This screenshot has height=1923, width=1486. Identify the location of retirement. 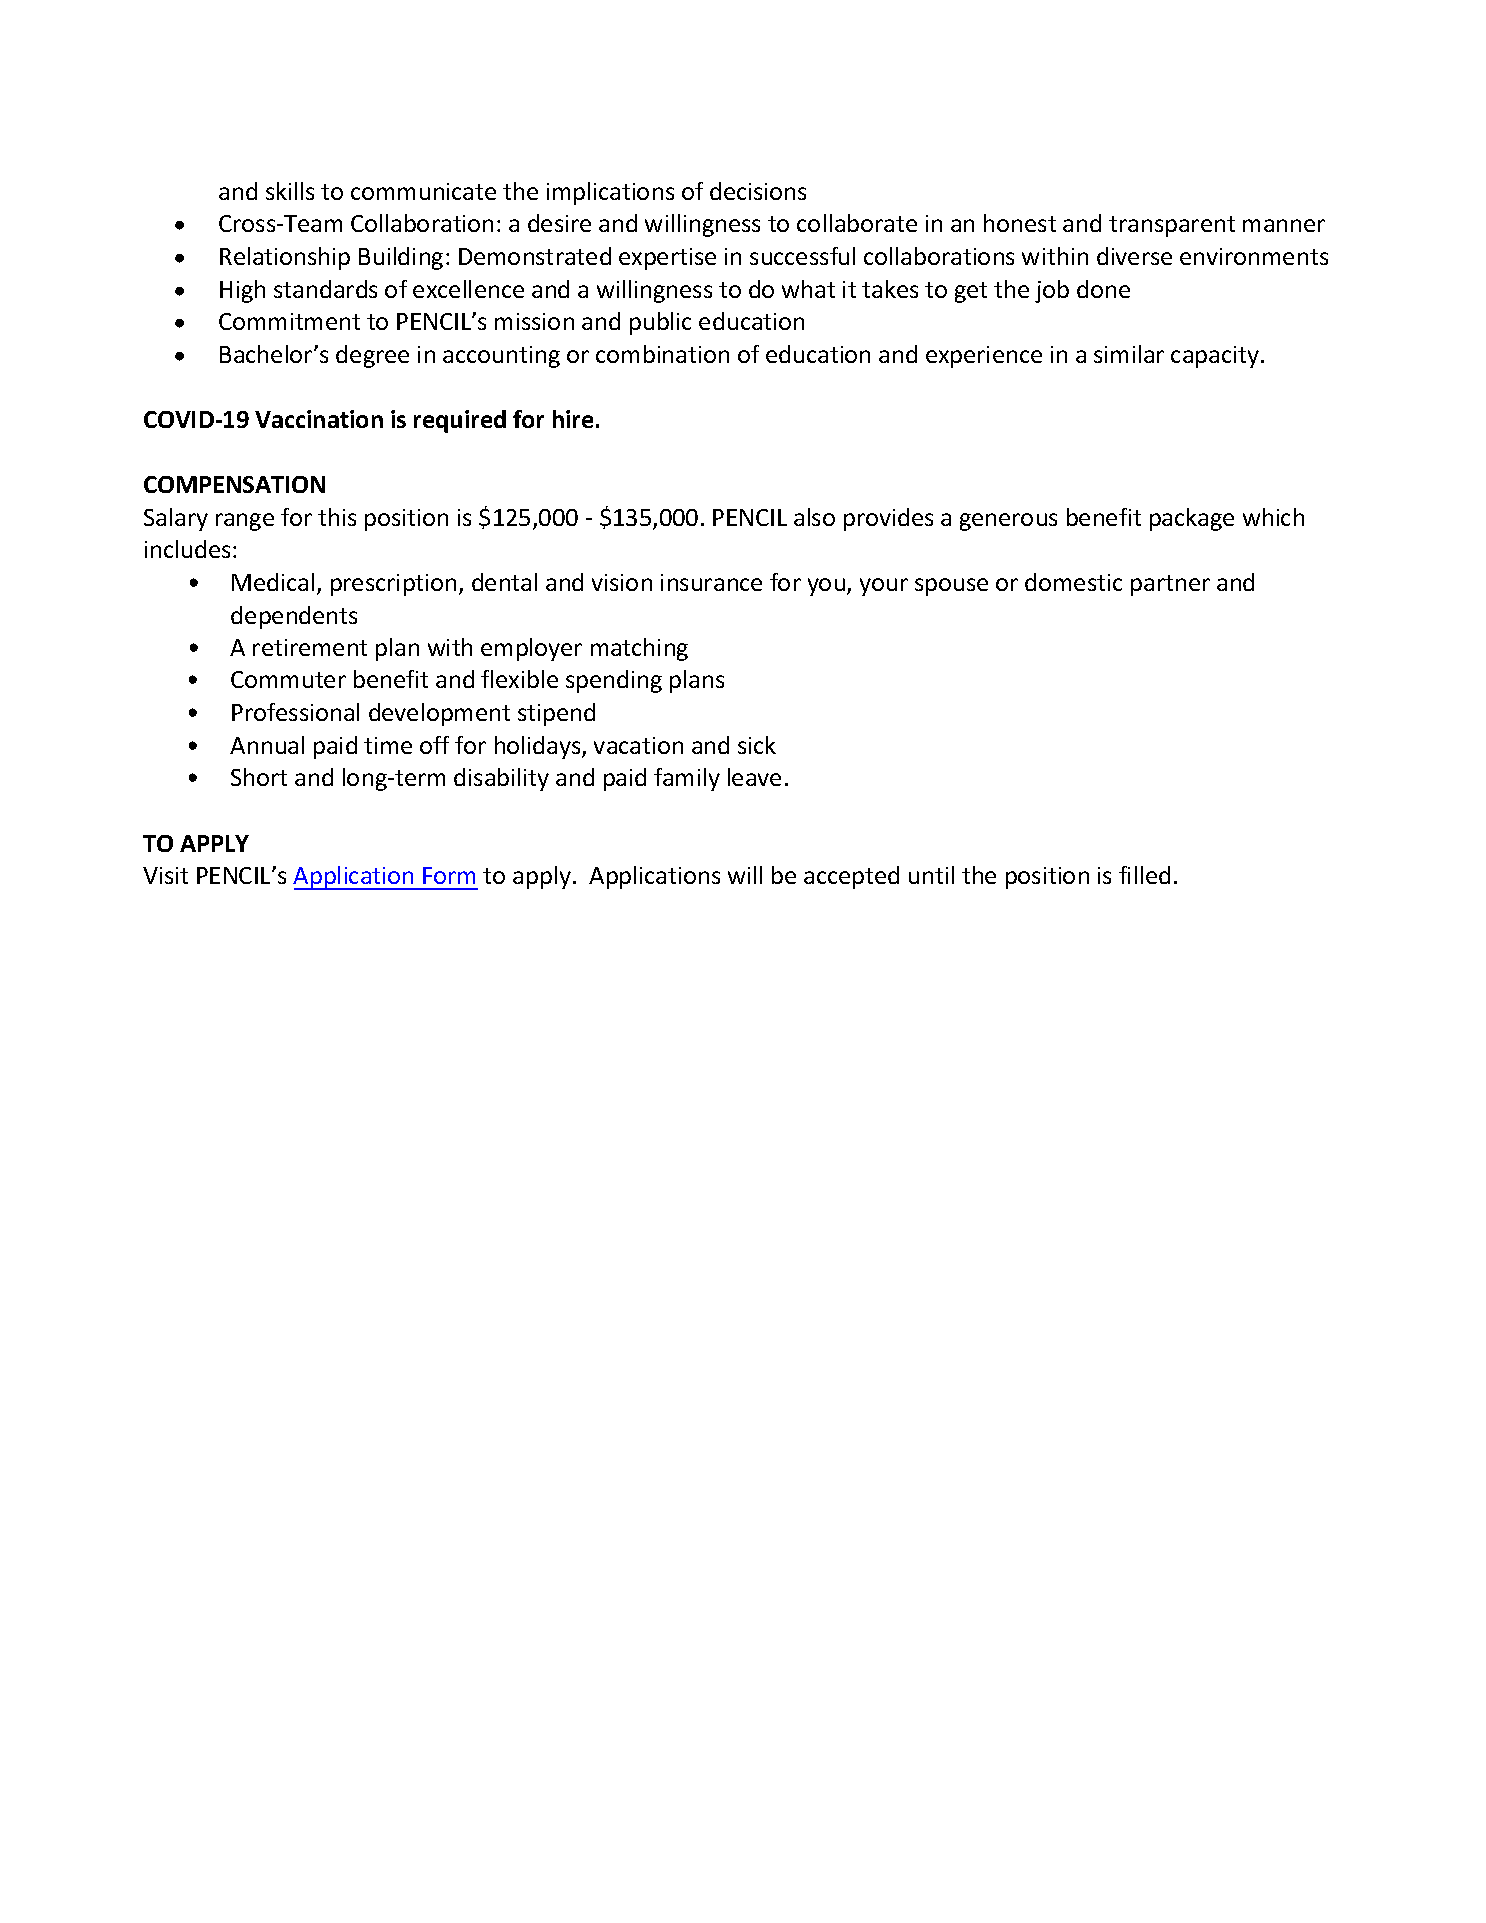
(310, 647).
